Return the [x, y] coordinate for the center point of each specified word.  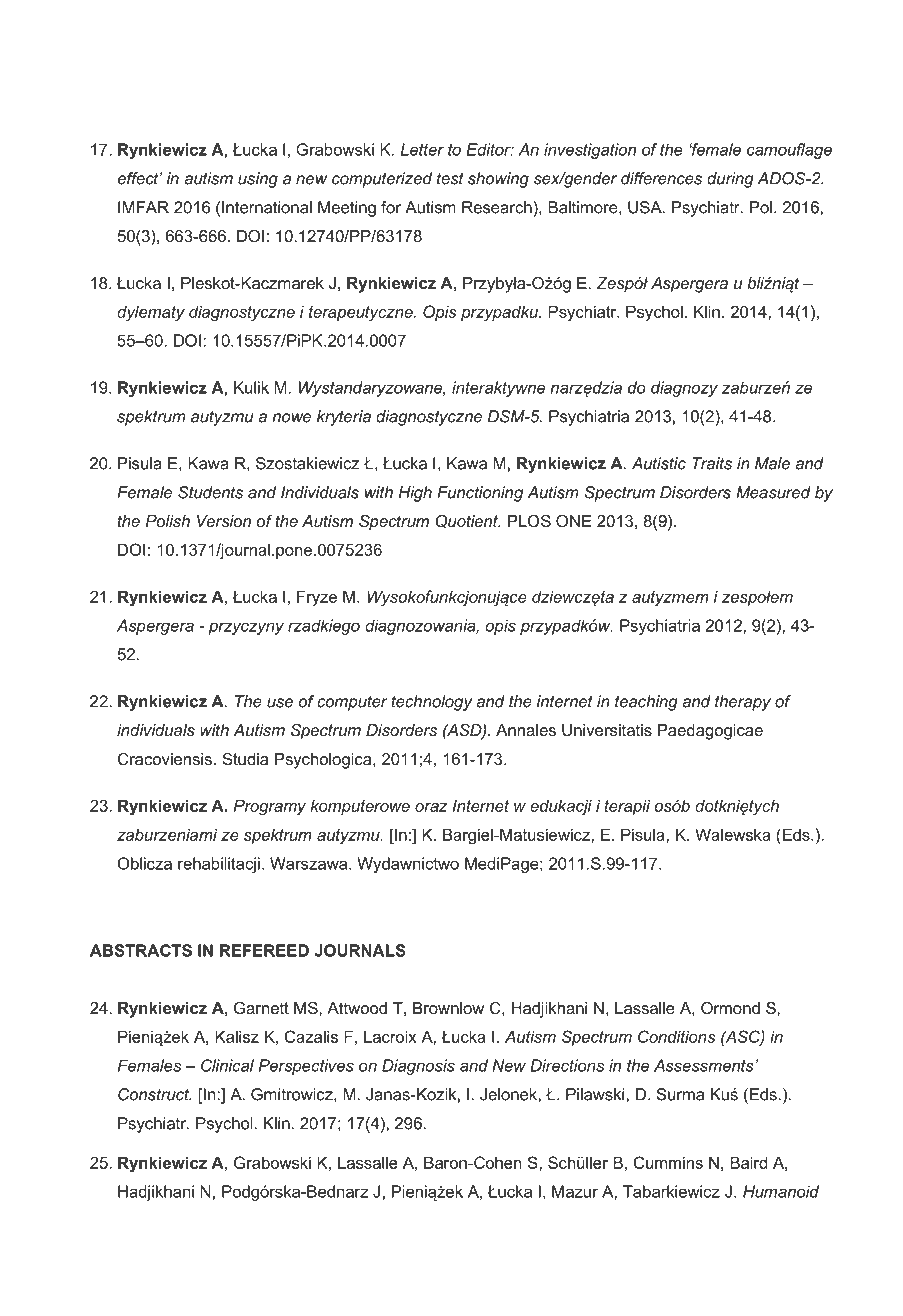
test [450, 178]
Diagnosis [418, 1067]
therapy [743, 703]
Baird [748, 1162]
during [730, 180]
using [258, 180]
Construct [155, 1094]
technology [432, 703]
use [280, 703]
